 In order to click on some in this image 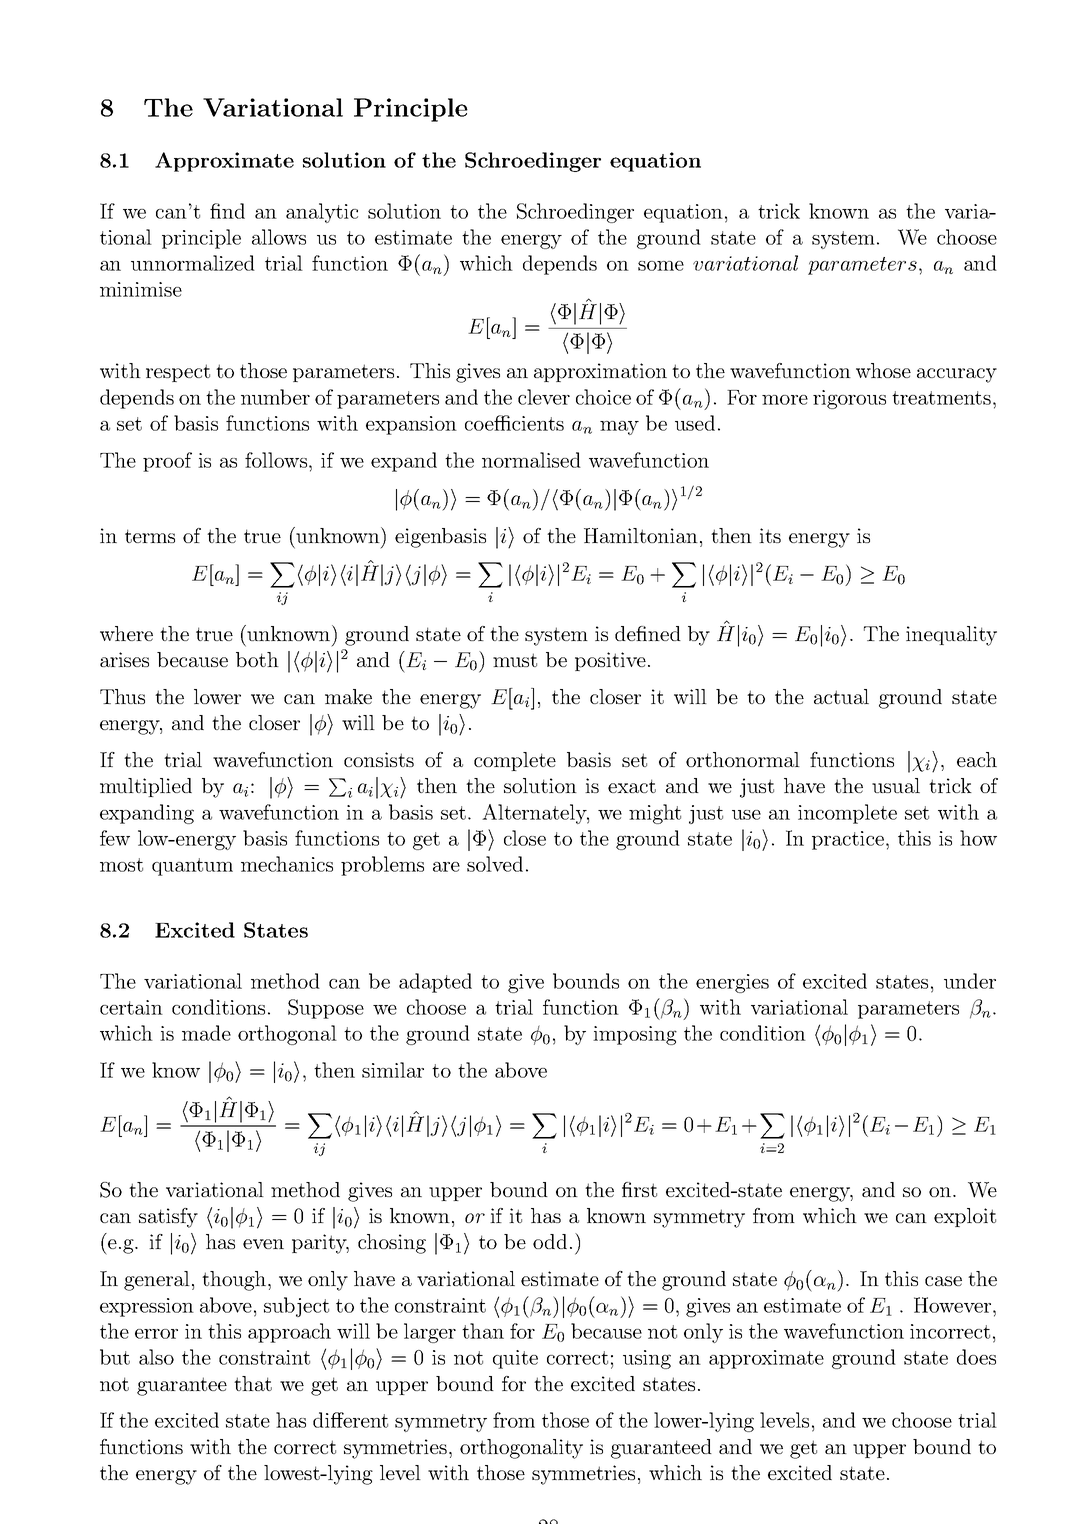, I will do `click(661, 266)`.
